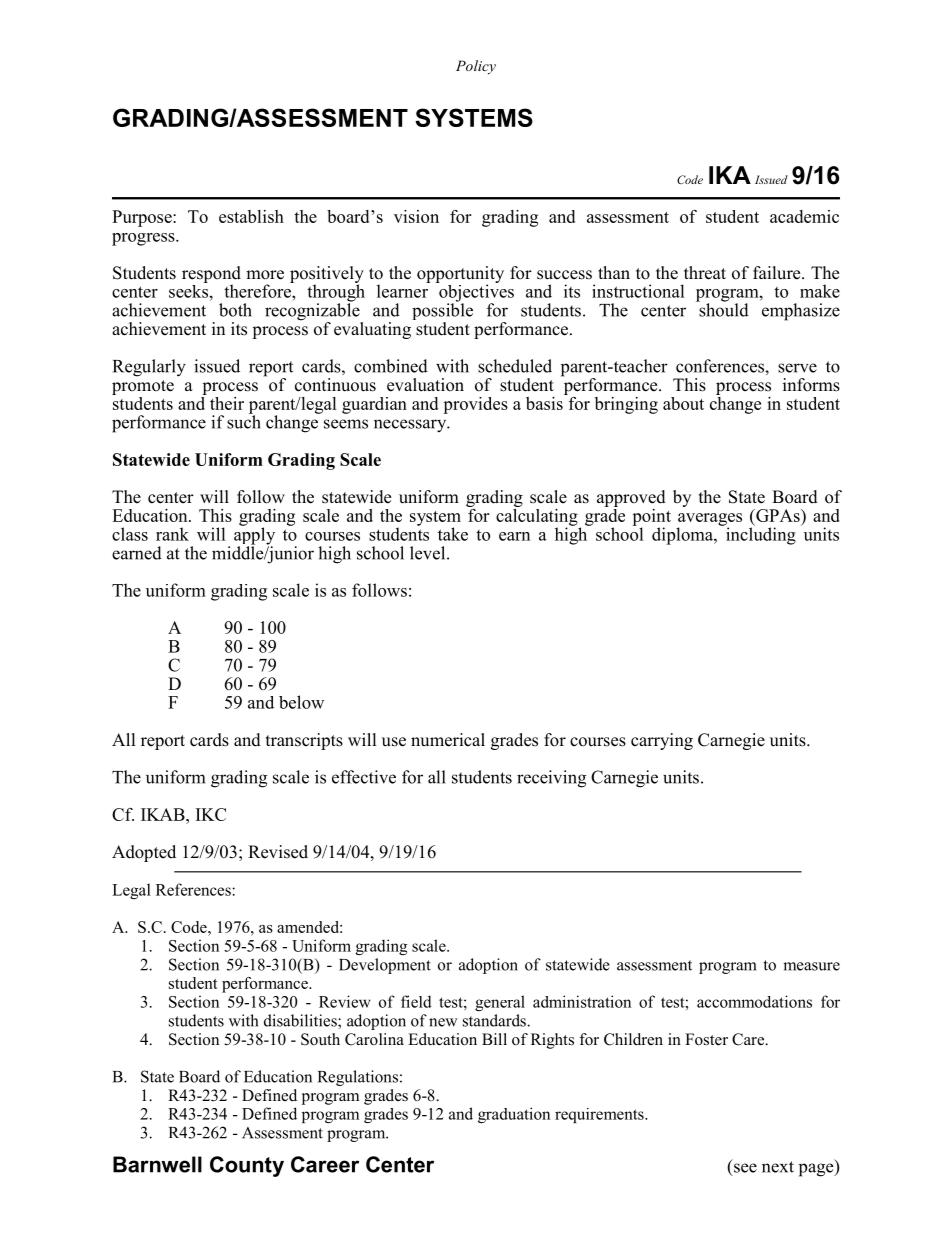  I want to click on including, so click(759, 535).
